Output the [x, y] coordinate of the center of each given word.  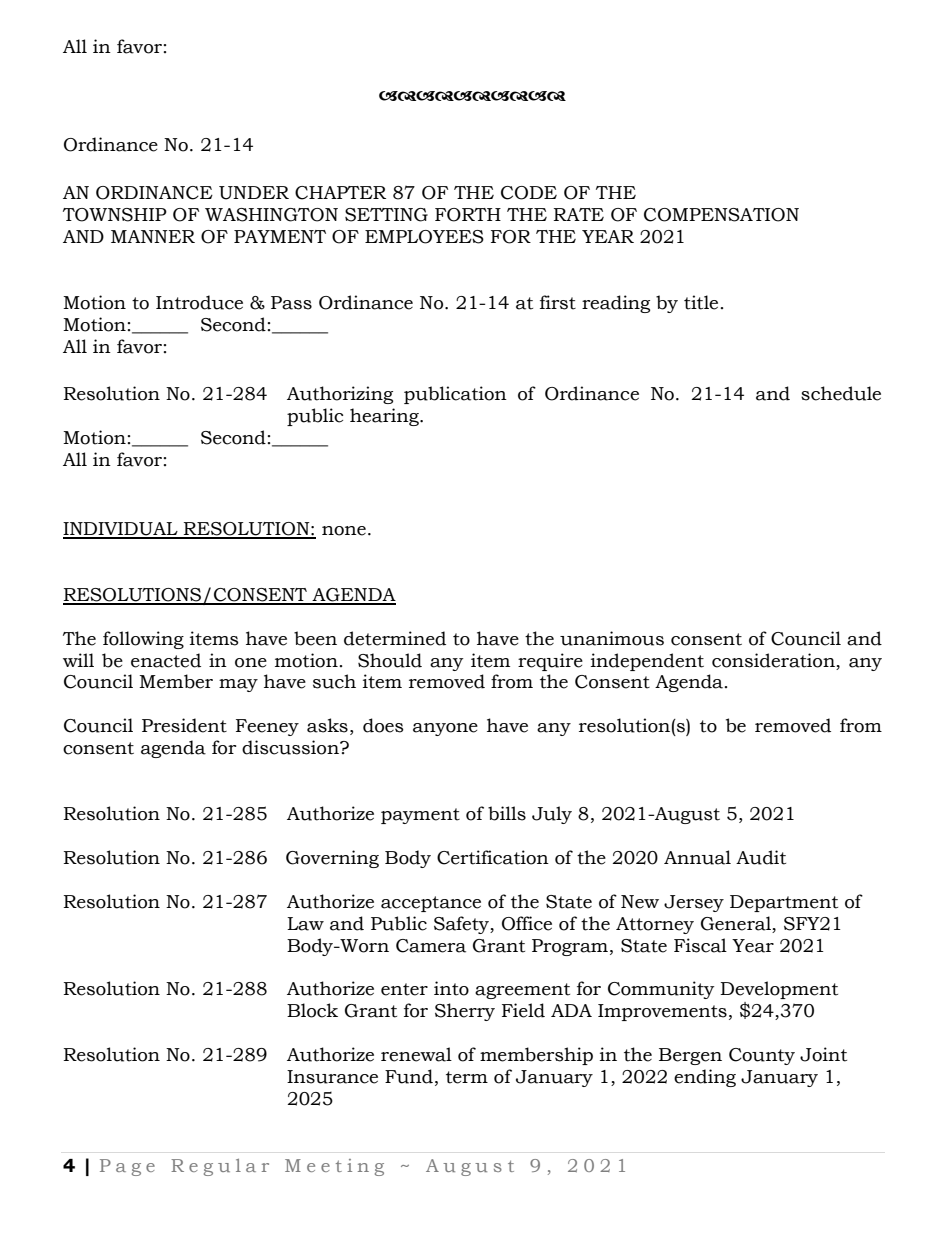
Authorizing [340, 395]
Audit [761, 857]
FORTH [468, 215]
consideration [773, 660]
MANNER [153, 236]
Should [390, 660]
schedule [841, 393]
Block [312, 1010]
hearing [385, 417]
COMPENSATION [721, 215]
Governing [332, 859]
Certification [493, 857]
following [143, 640]
